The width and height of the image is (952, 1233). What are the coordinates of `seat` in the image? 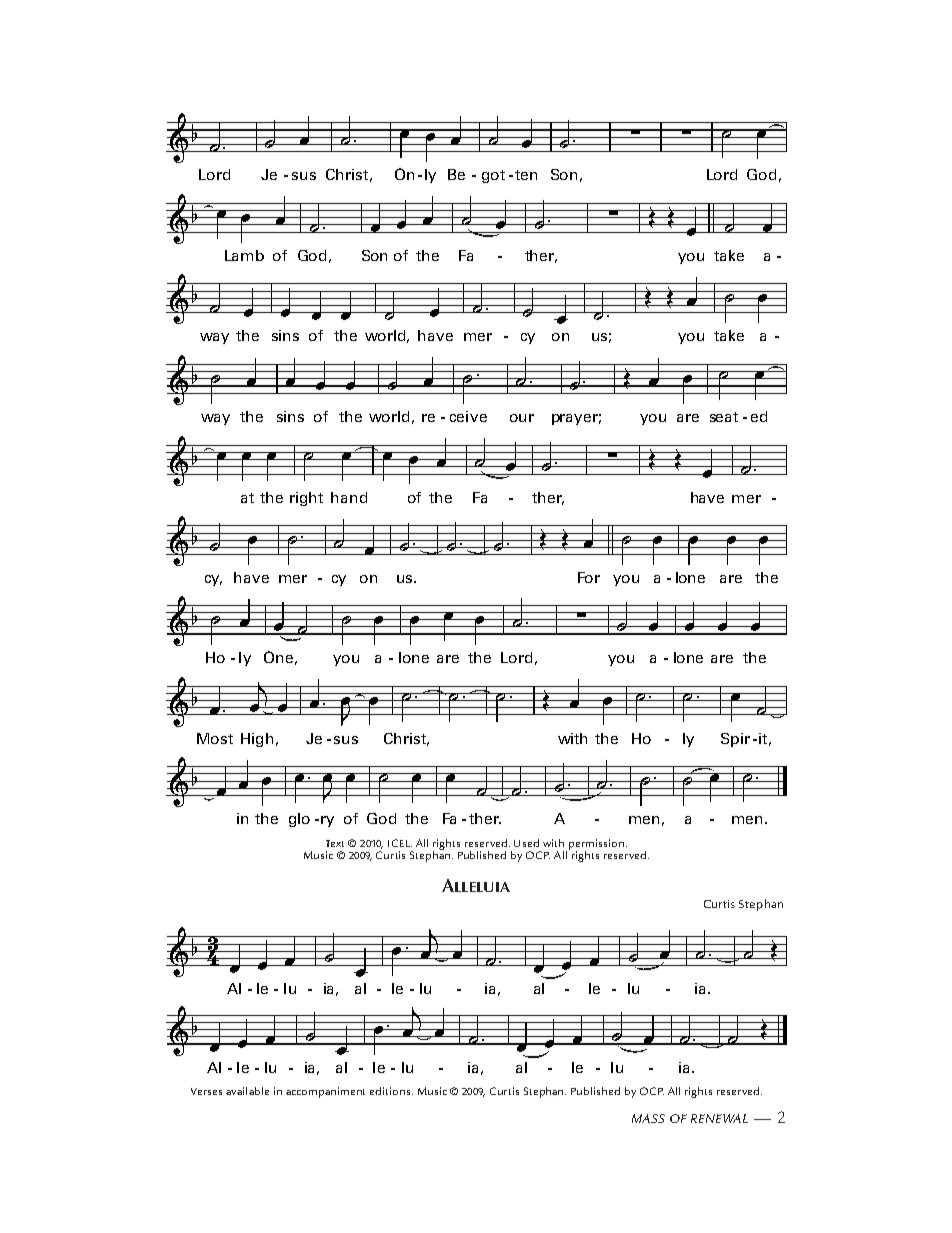 It's located at (724, 417).
